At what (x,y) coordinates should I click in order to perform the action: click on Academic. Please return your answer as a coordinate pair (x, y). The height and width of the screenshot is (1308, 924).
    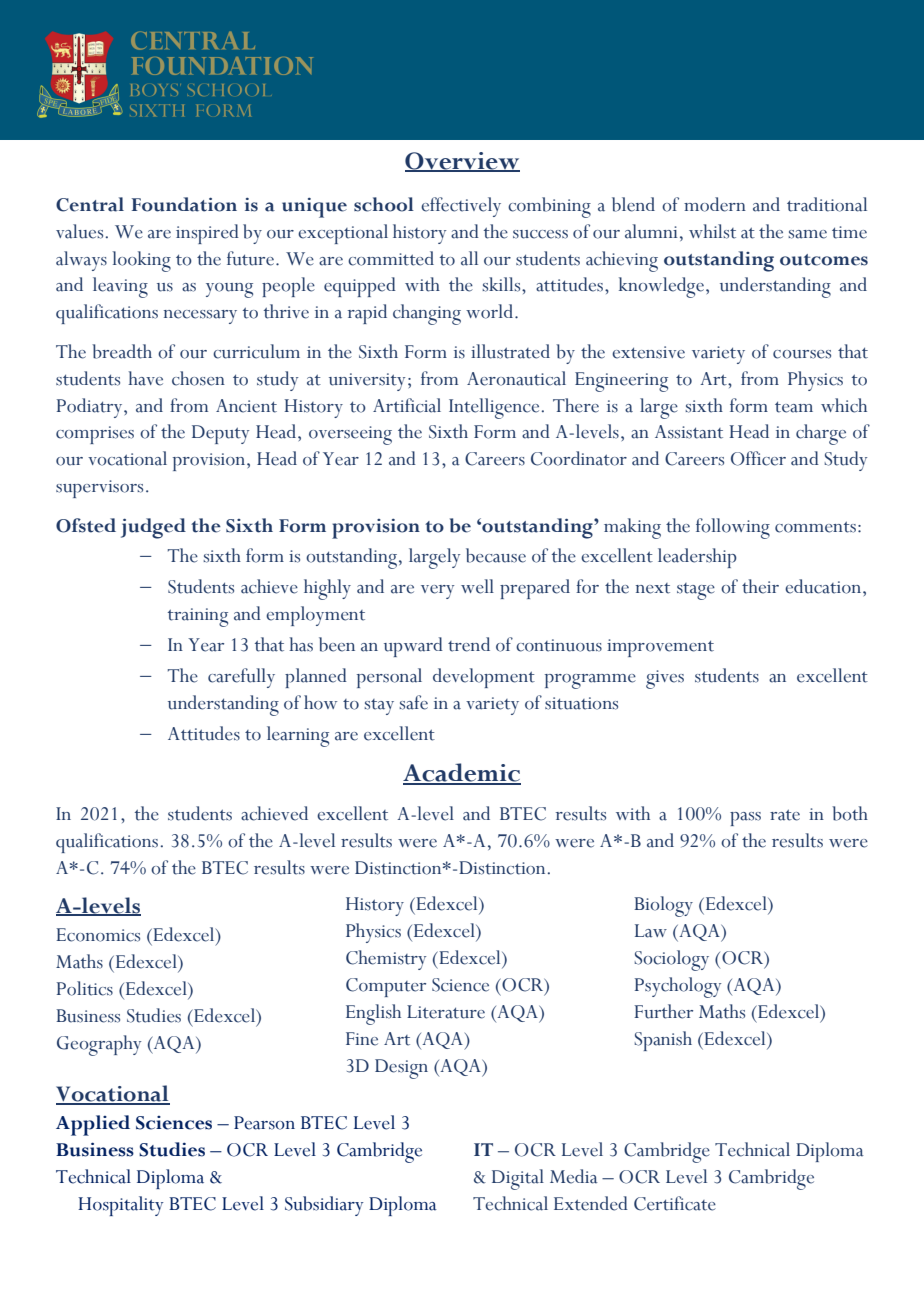
    Looking at the image, I should click on (462, 773).
